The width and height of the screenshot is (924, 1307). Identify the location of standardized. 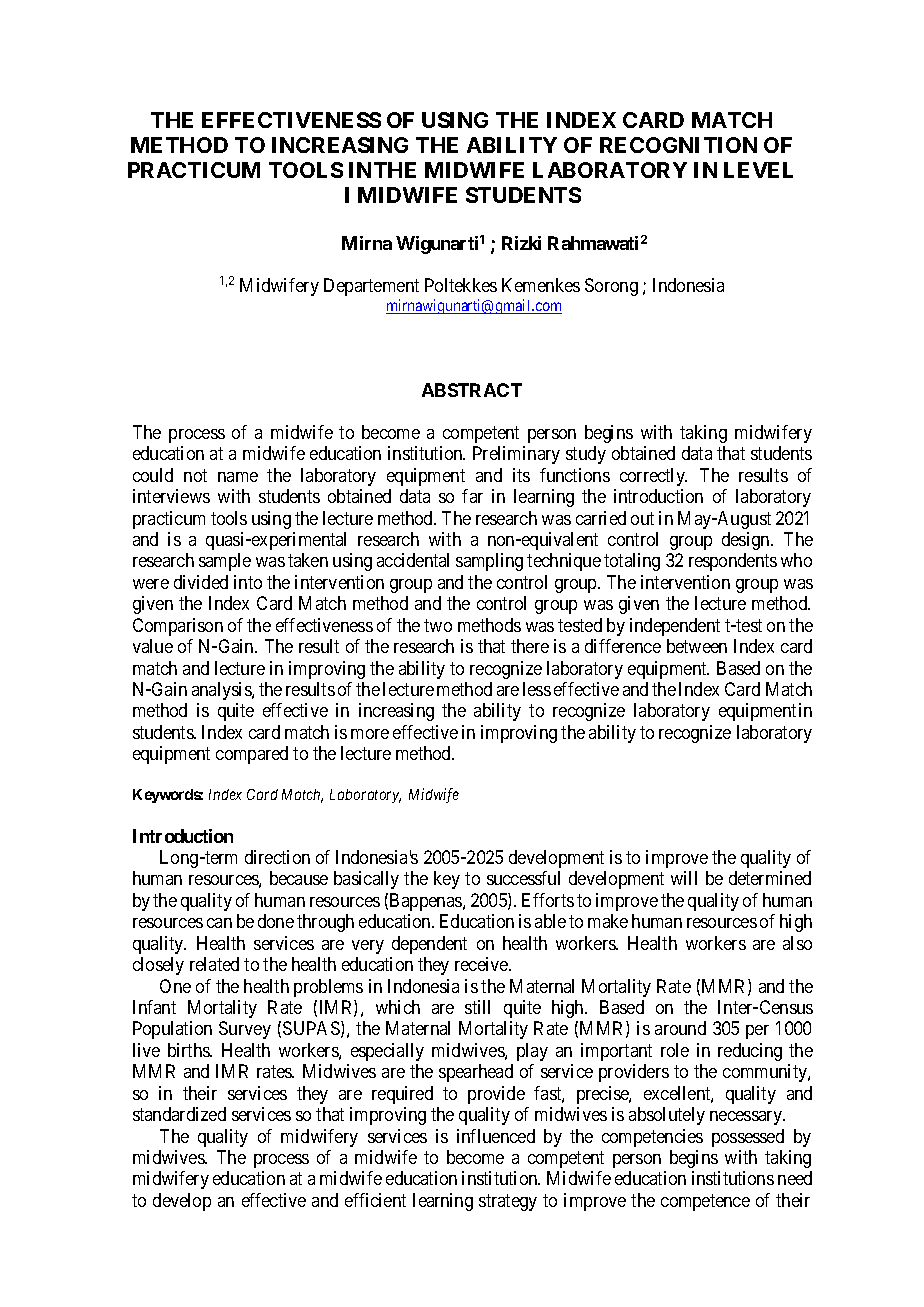
(179, 1114).
